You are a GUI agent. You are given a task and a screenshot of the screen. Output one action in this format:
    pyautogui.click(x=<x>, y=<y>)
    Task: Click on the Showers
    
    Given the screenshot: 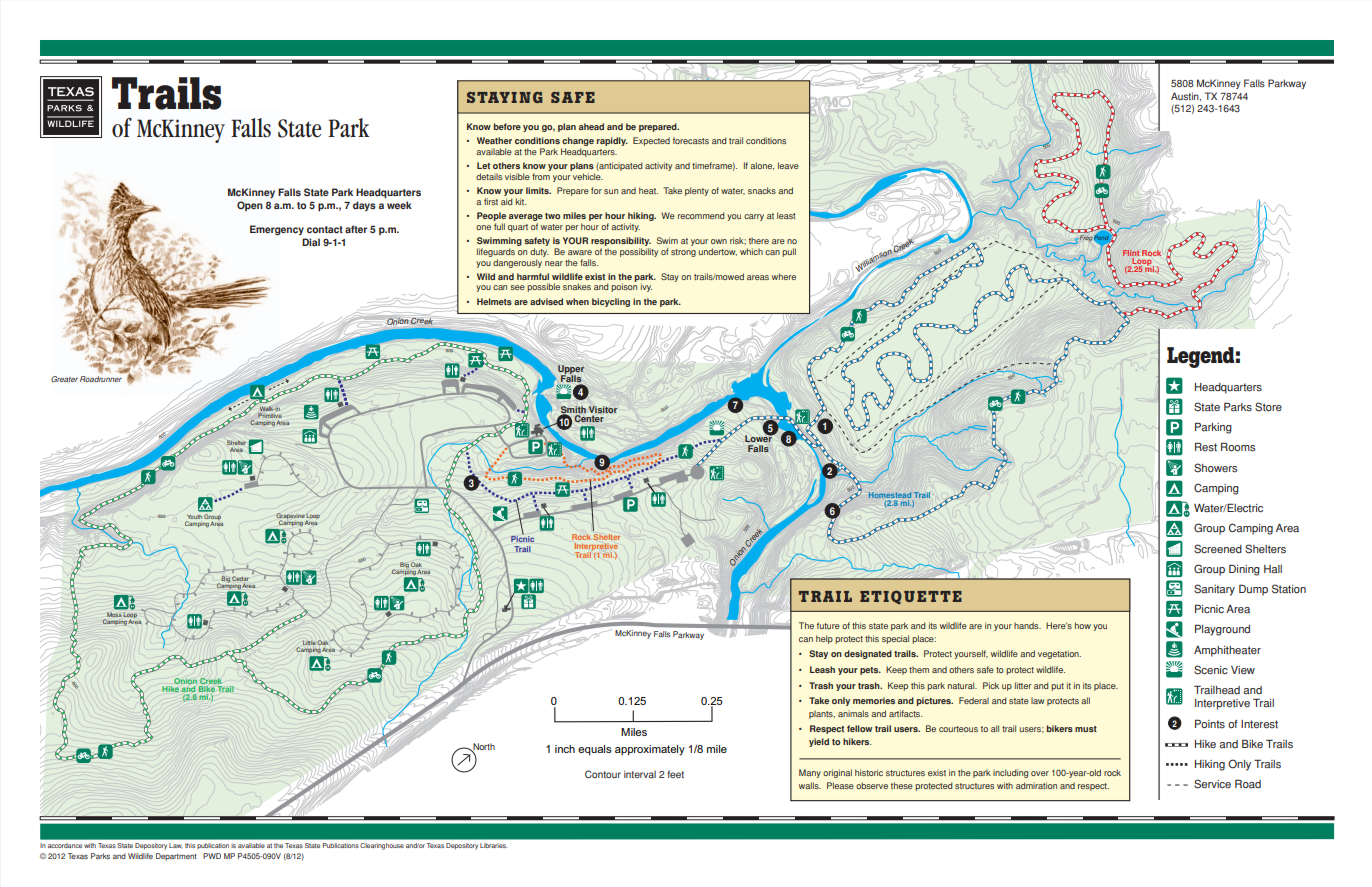 What is the action you would take?
    pyautogui.click(x=1216, y=468)
